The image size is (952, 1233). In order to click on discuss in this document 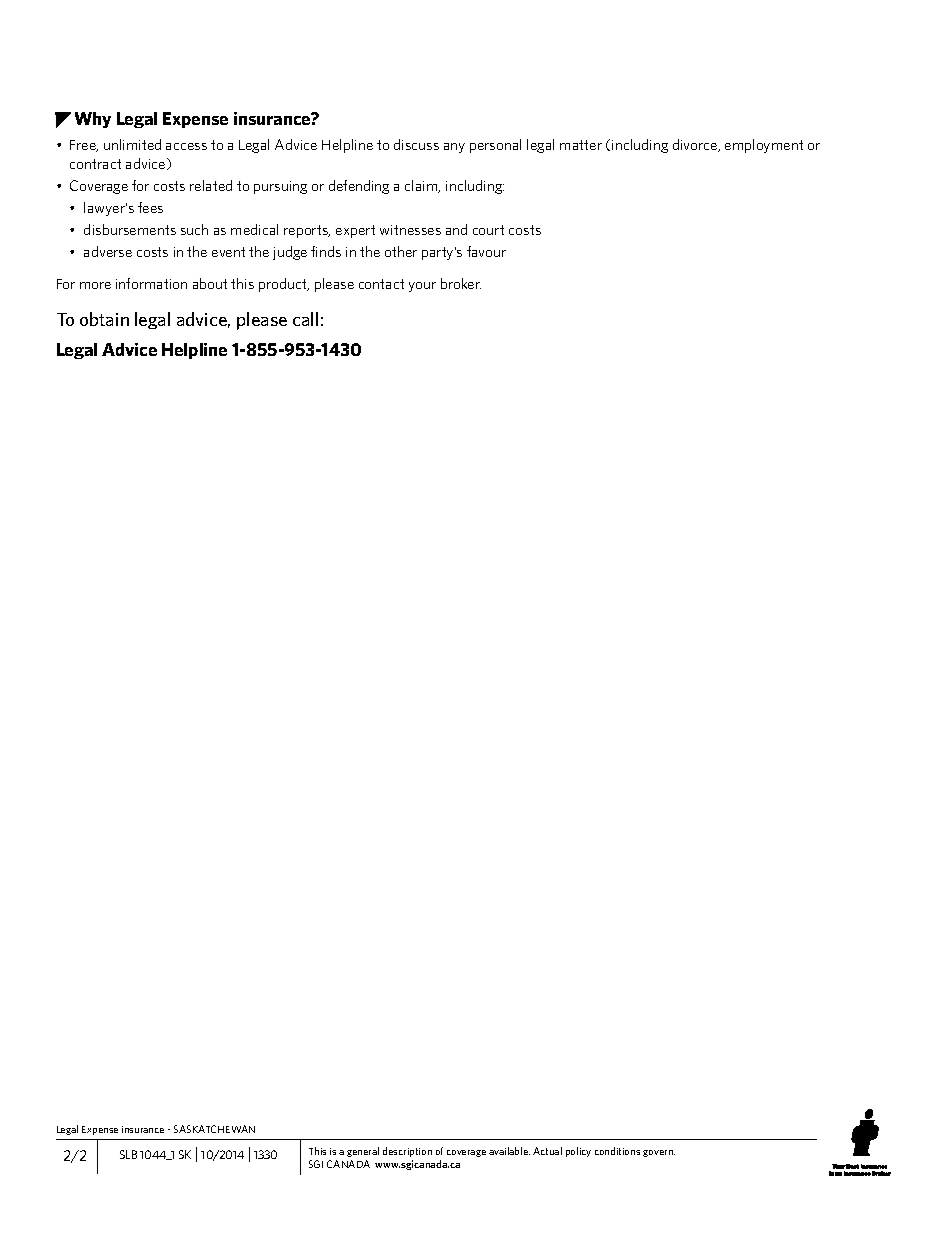, I will do `click(416, 144)`.
